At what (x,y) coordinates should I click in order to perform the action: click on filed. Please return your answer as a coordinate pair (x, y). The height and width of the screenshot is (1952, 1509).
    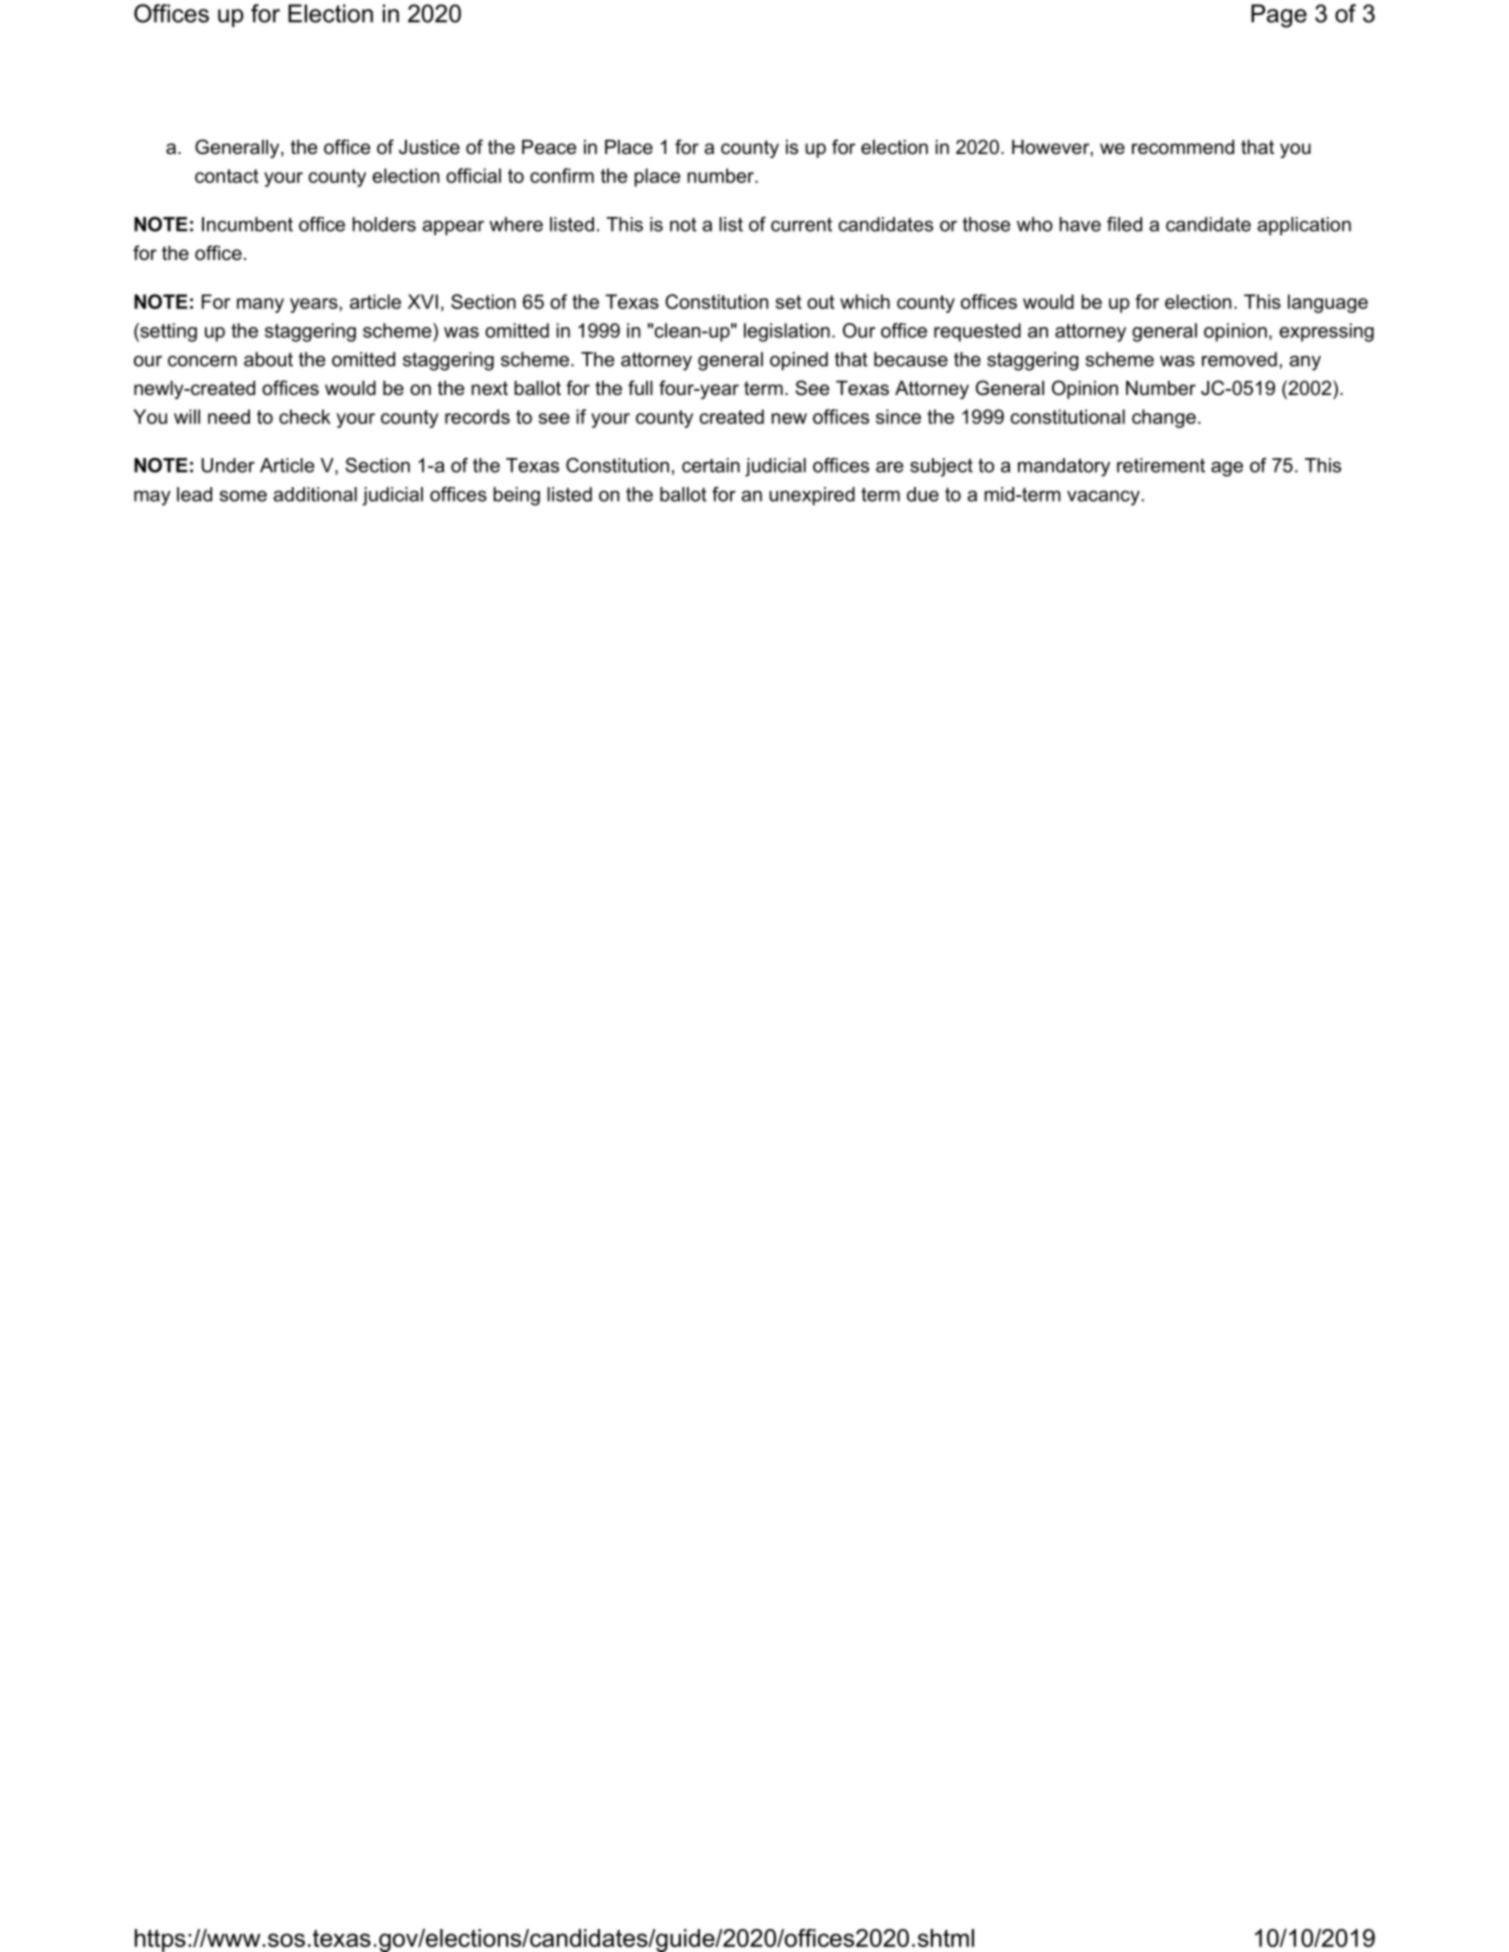
    Looking at the image, I should click on (1124, 224).
